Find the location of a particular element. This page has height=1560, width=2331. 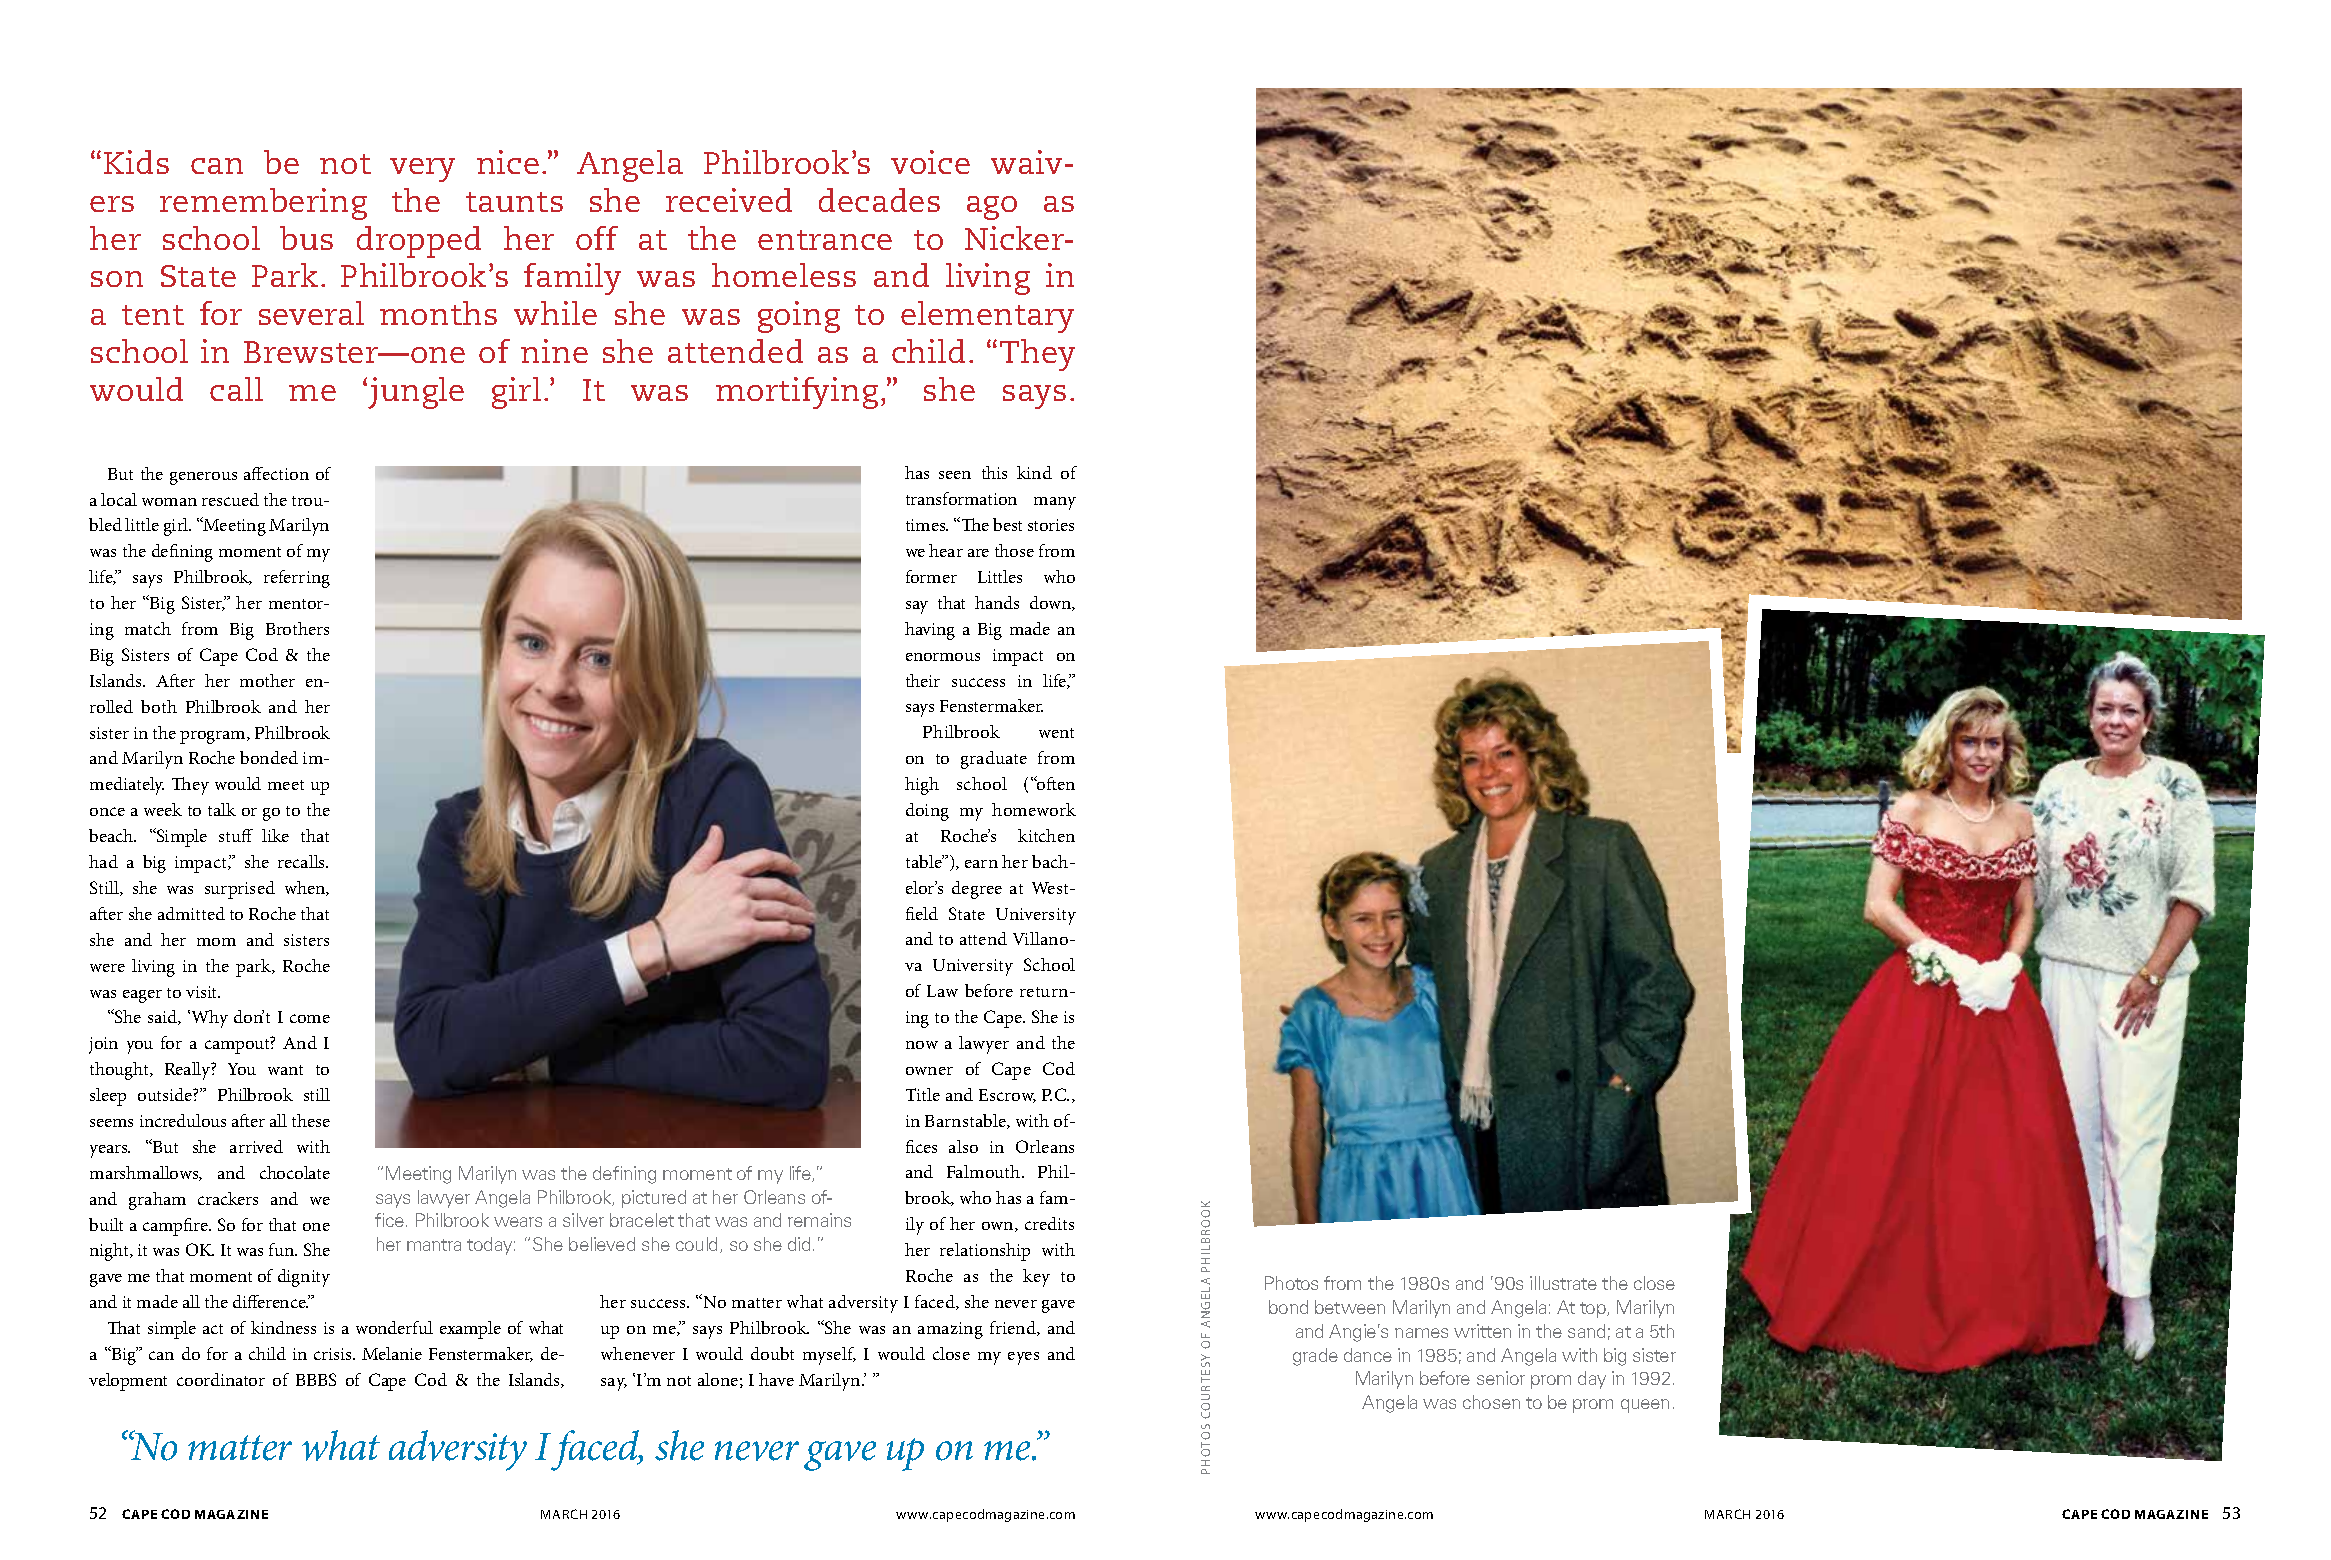

ago is located at coordinates (992, 208).
